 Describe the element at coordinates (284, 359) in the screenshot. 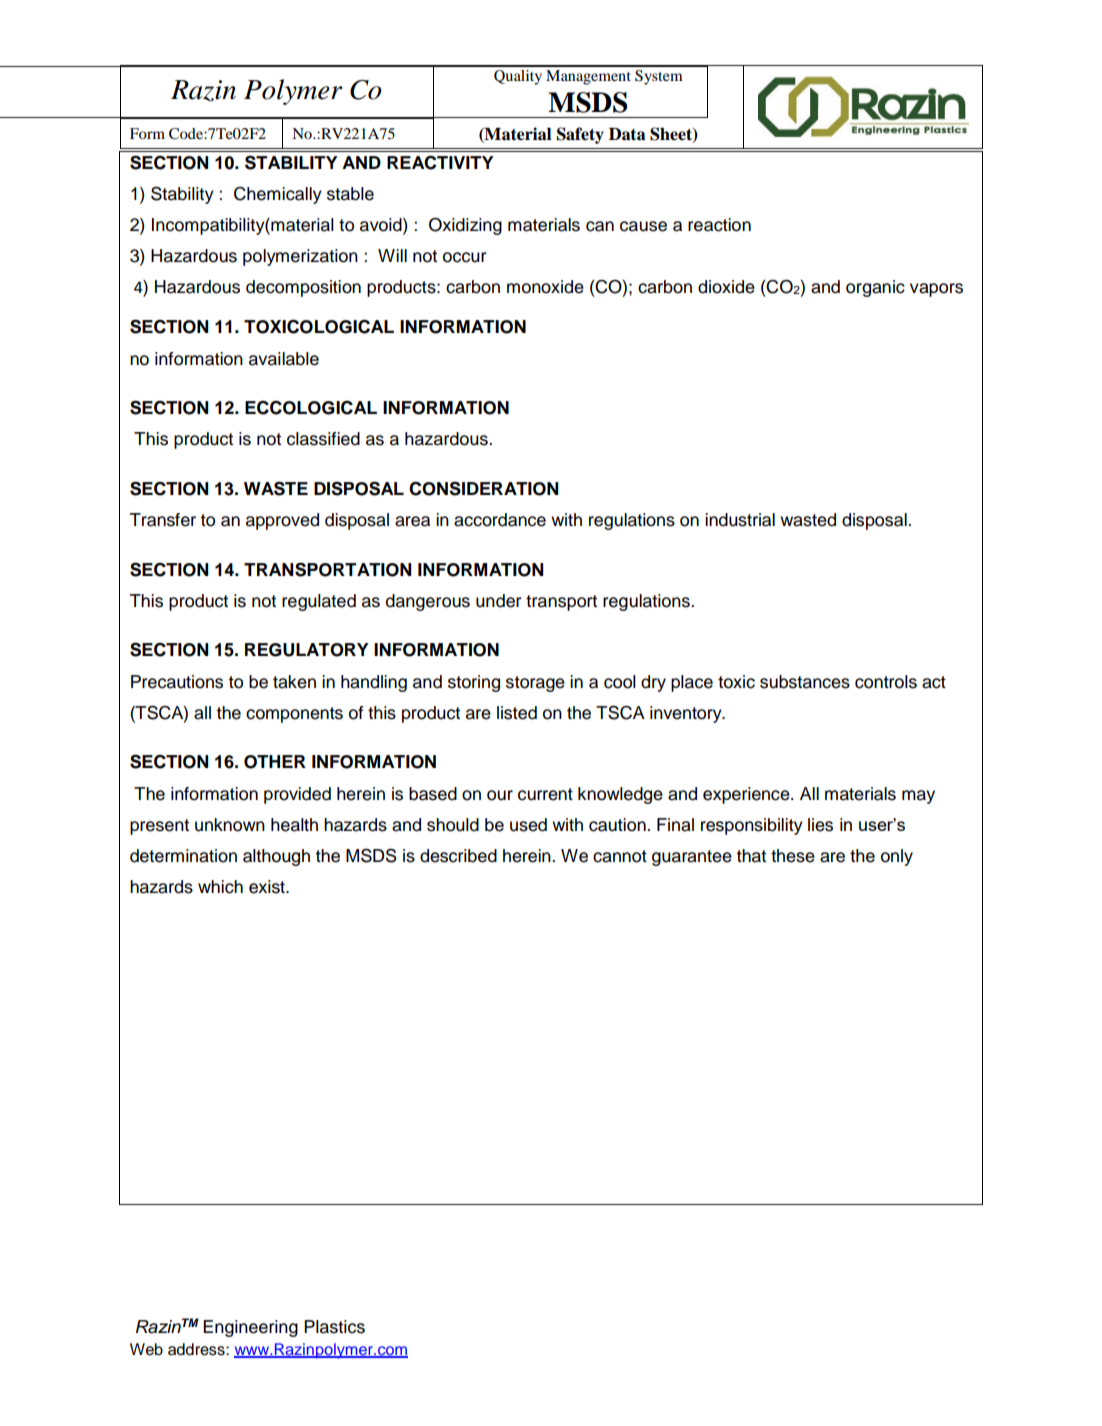

I see `available` at that location.
